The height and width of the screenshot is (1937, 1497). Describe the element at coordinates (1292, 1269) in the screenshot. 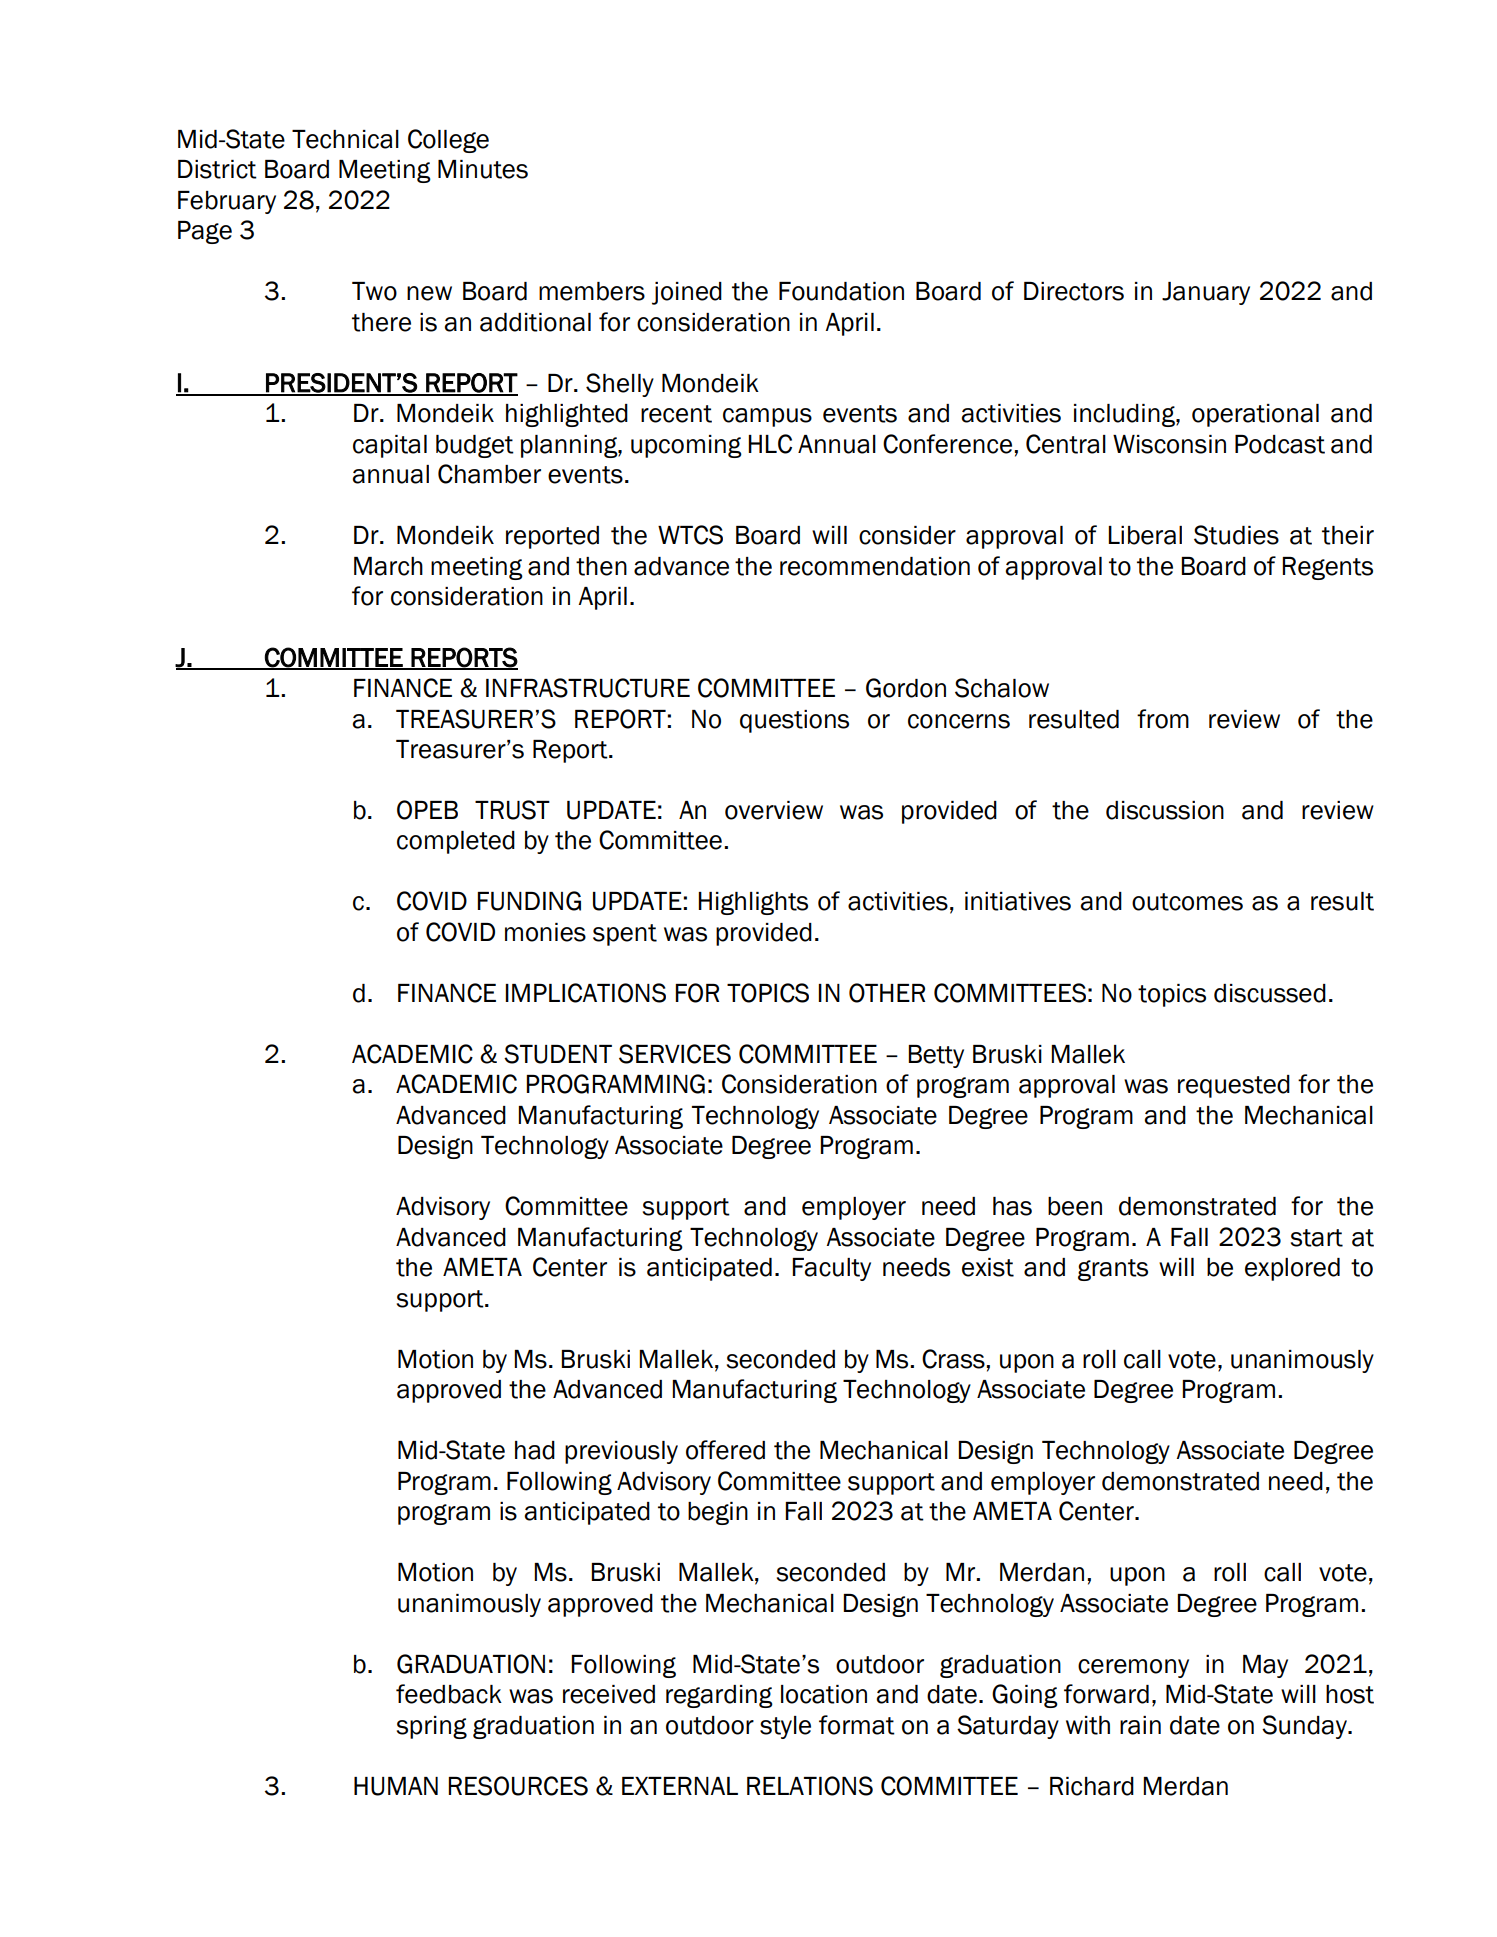

I see `explored` at that location.
